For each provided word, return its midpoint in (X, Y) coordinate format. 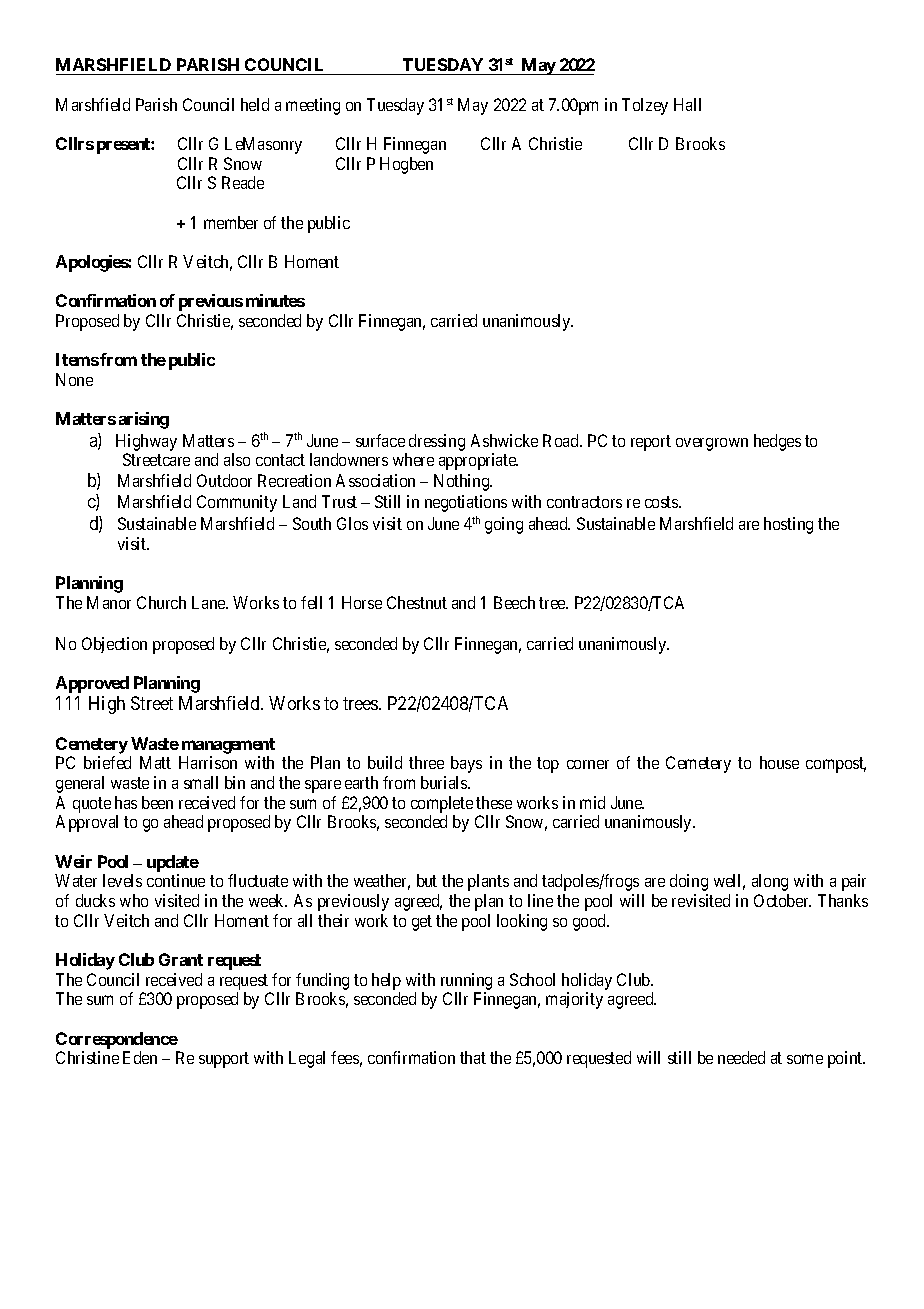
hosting (788, 525)
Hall (687, 104)
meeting (313, 106)
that (473, 1057)
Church (161, 602)
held (255, 104)
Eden (140, 1057)
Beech (514, 602)
